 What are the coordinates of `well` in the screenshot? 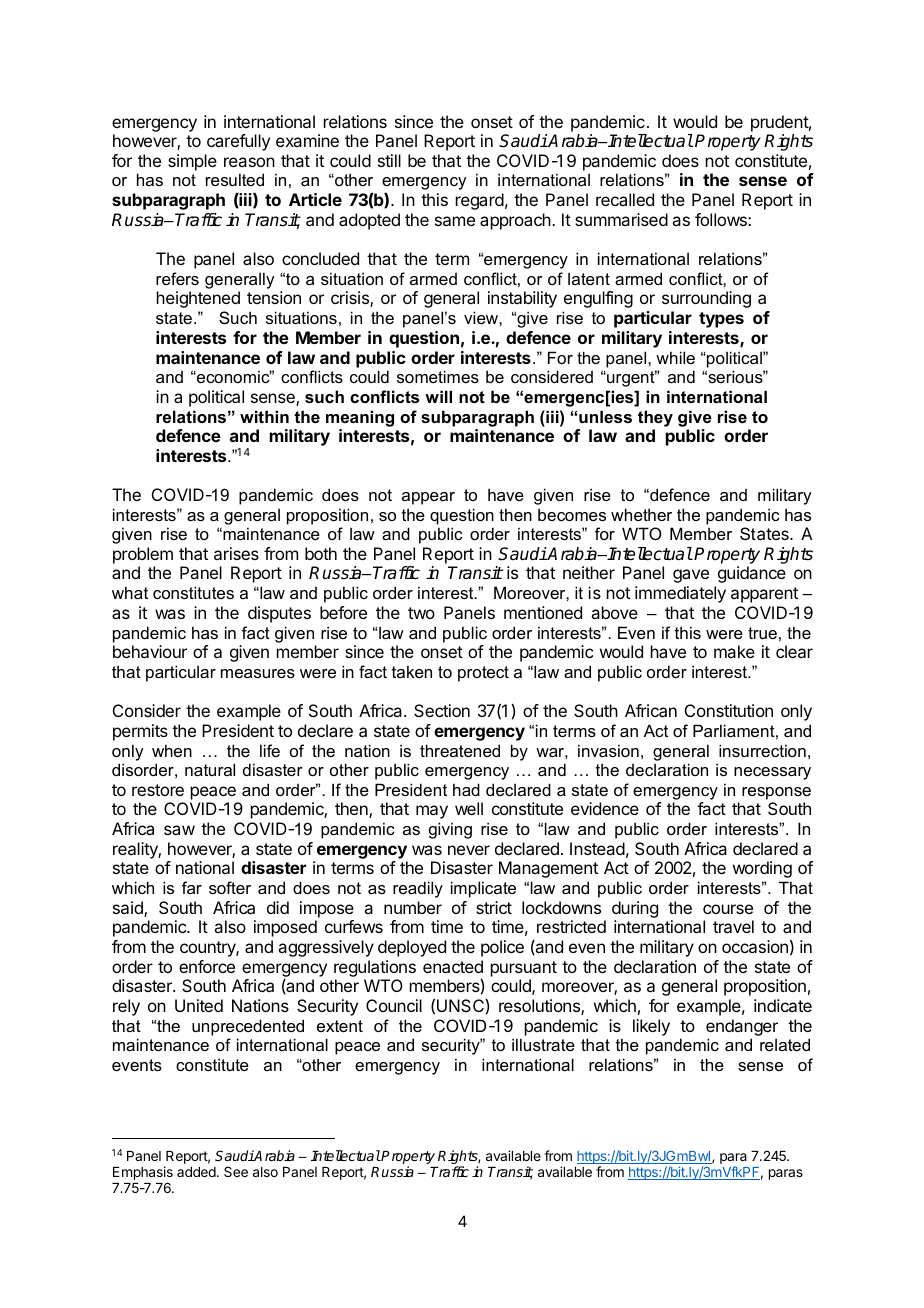 It's located at (469, 808).
